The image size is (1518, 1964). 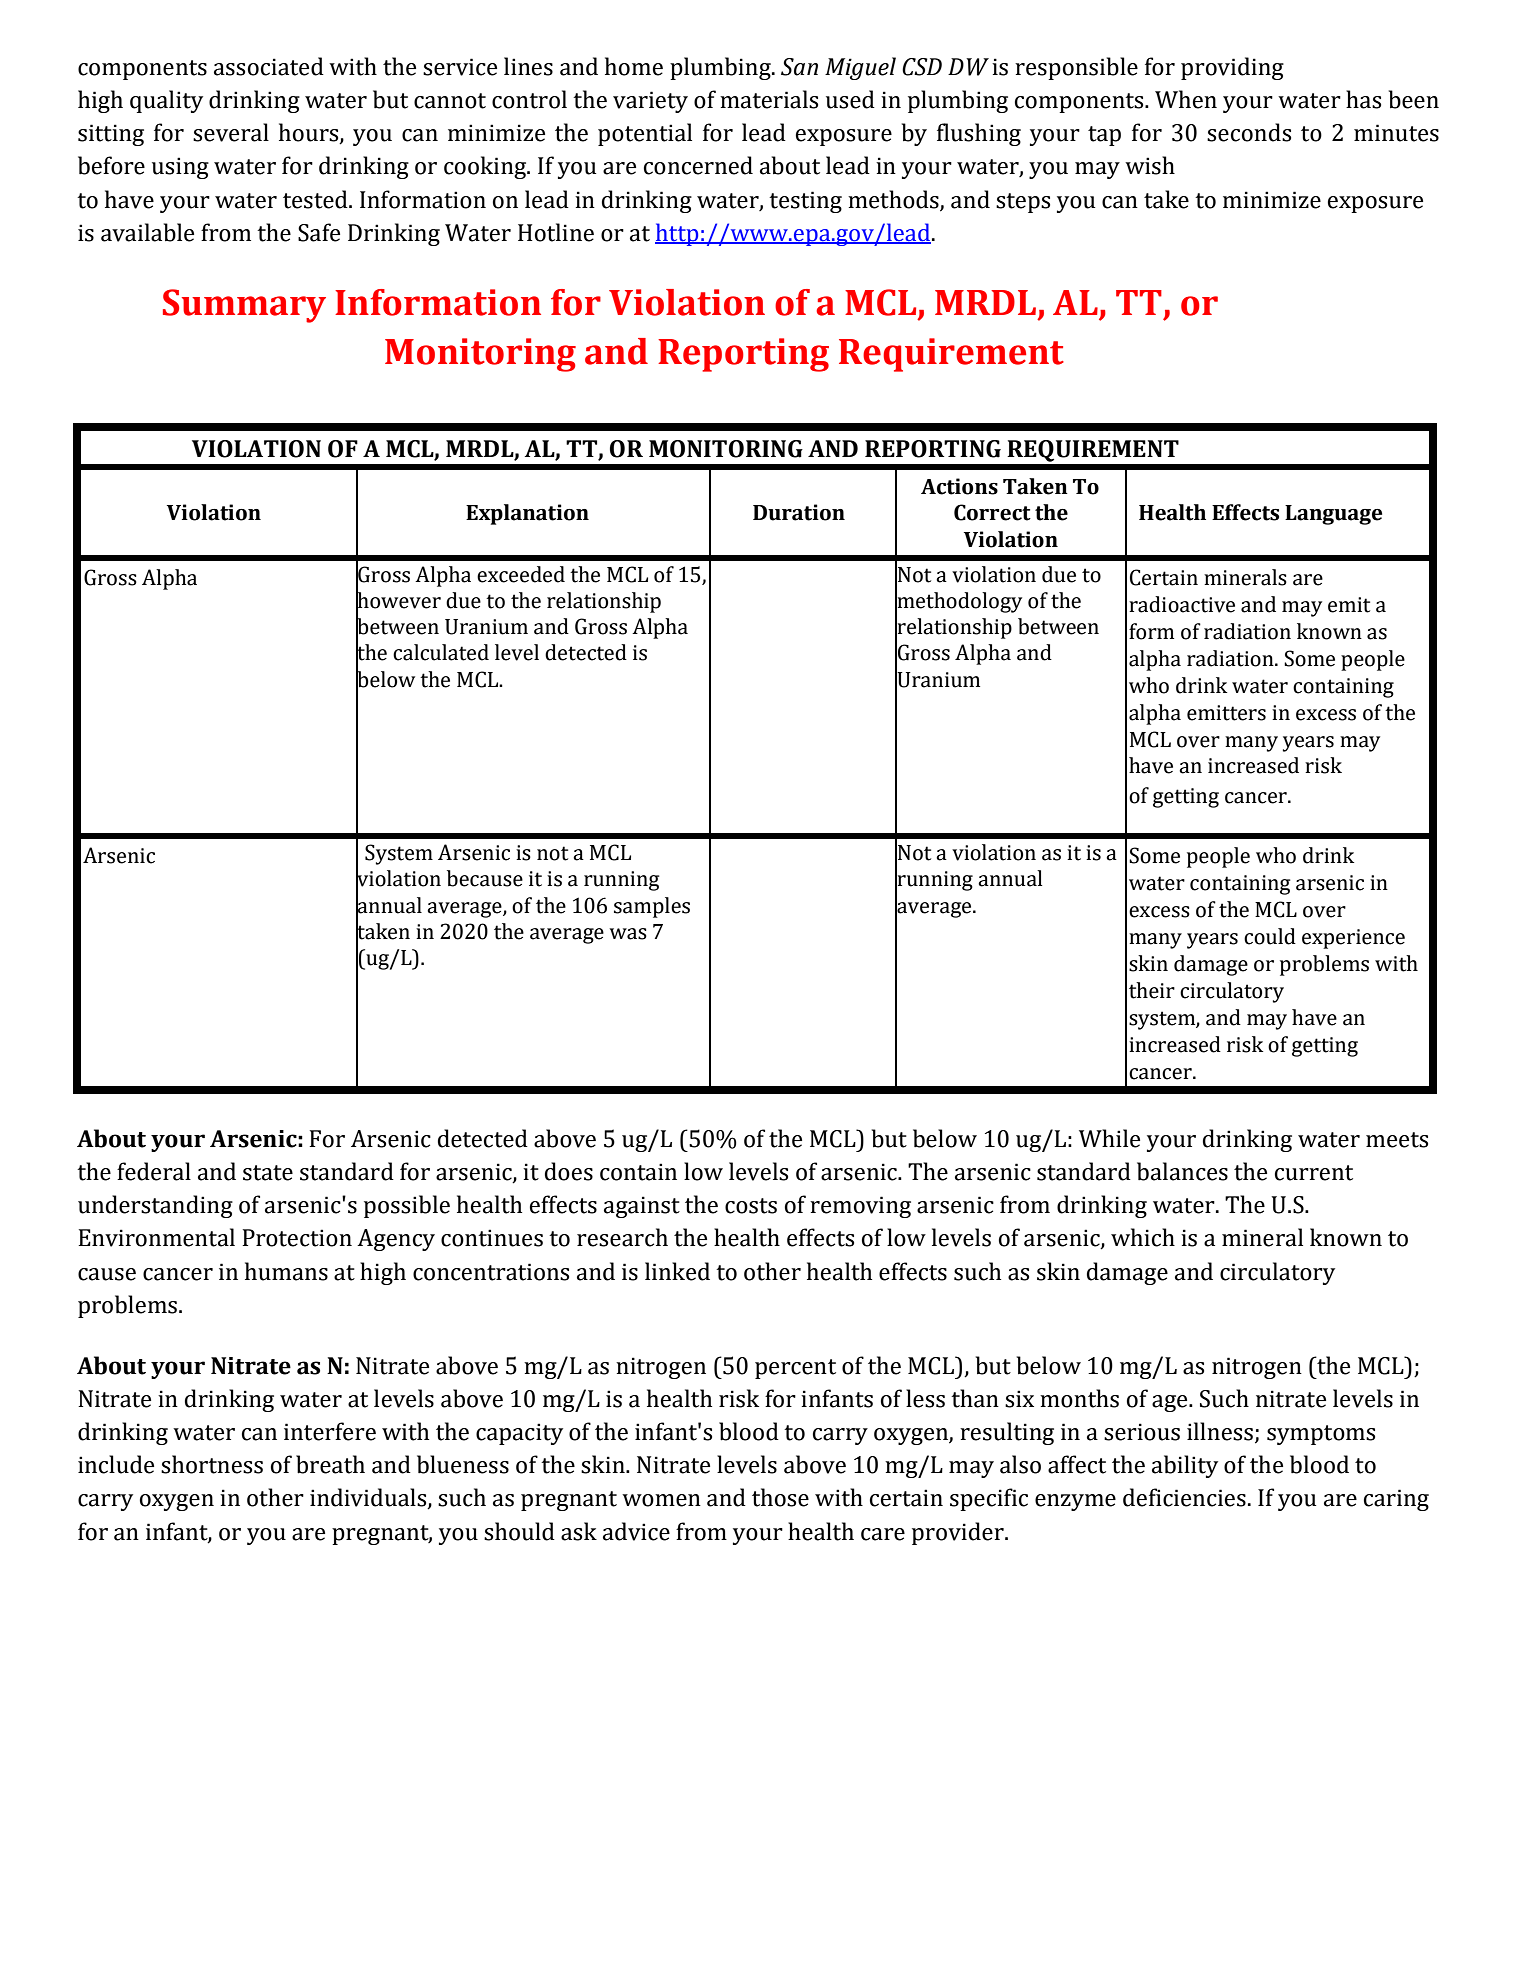 What do you see at coordinates (628, 934) in the image?
I see `was` at bounding box center [628, 934].
